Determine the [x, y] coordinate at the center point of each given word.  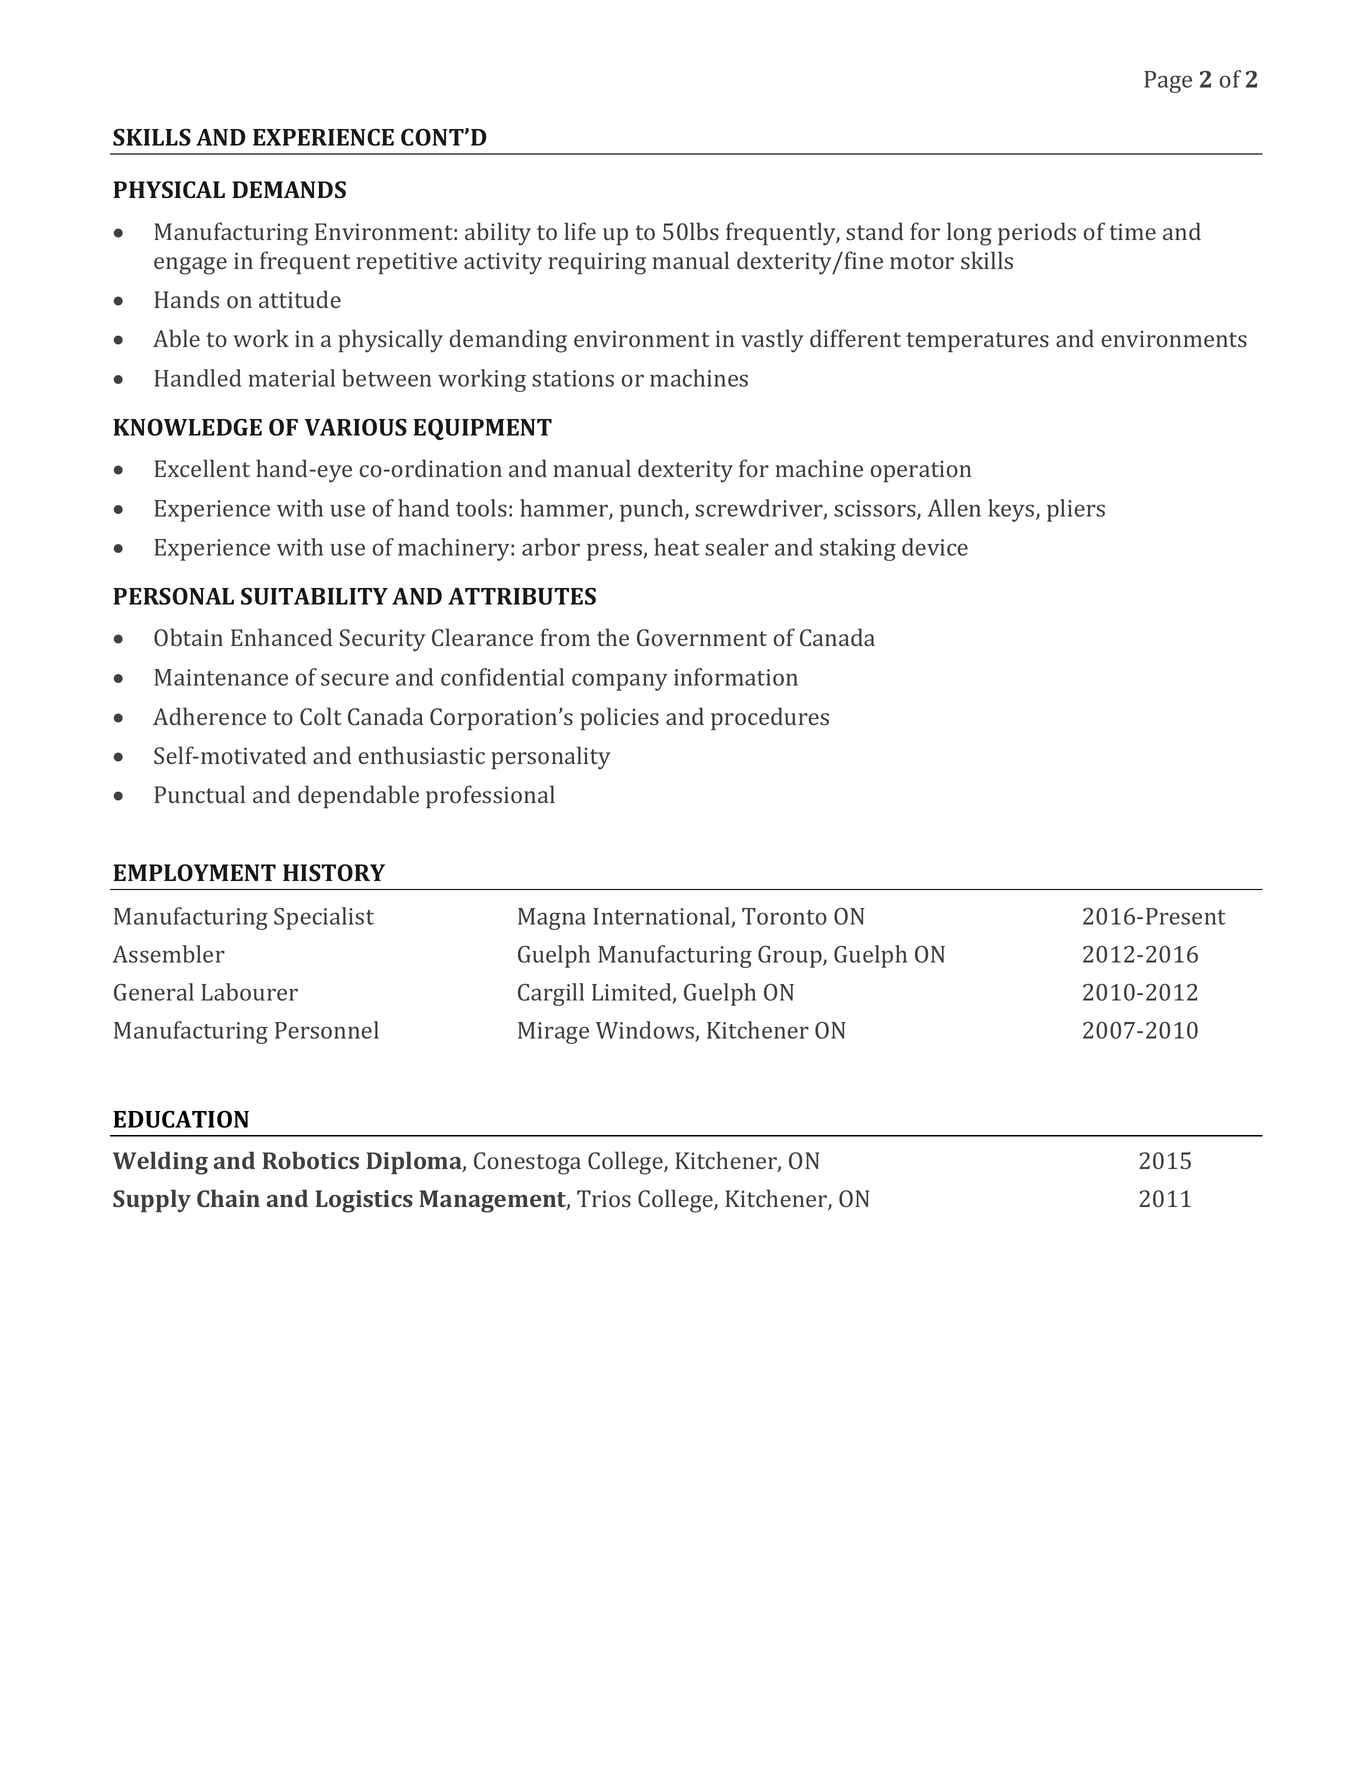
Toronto [784, 916]
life [580, 231]
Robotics [310, 1160]
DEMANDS [289, 190]
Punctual [199, 794]
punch [653, 510]
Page [1168, 82]
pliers [1076, 510]
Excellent [202, 468]
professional [490, 797]
